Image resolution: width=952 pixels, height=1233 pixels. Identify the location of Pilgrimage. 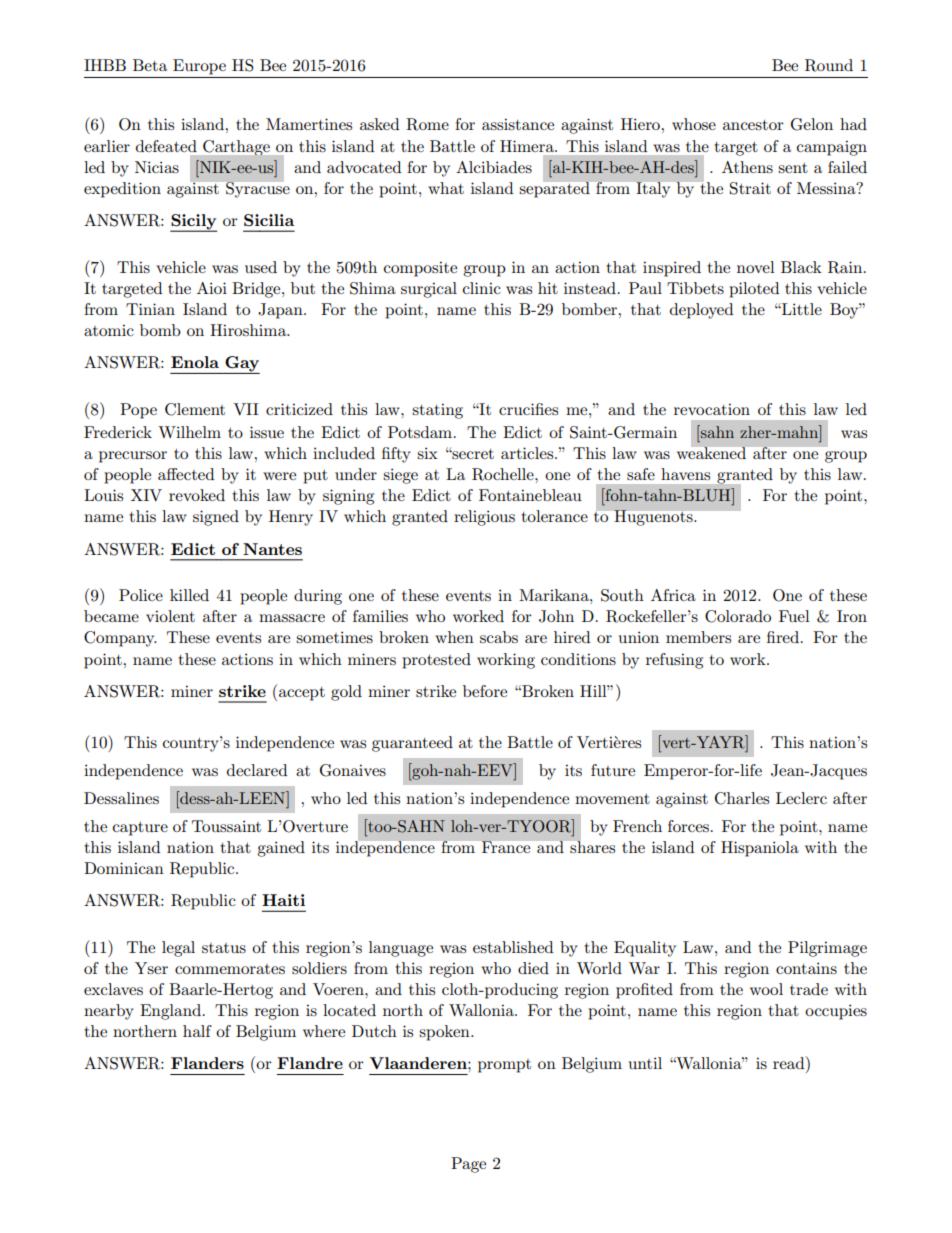
(827, 949).
